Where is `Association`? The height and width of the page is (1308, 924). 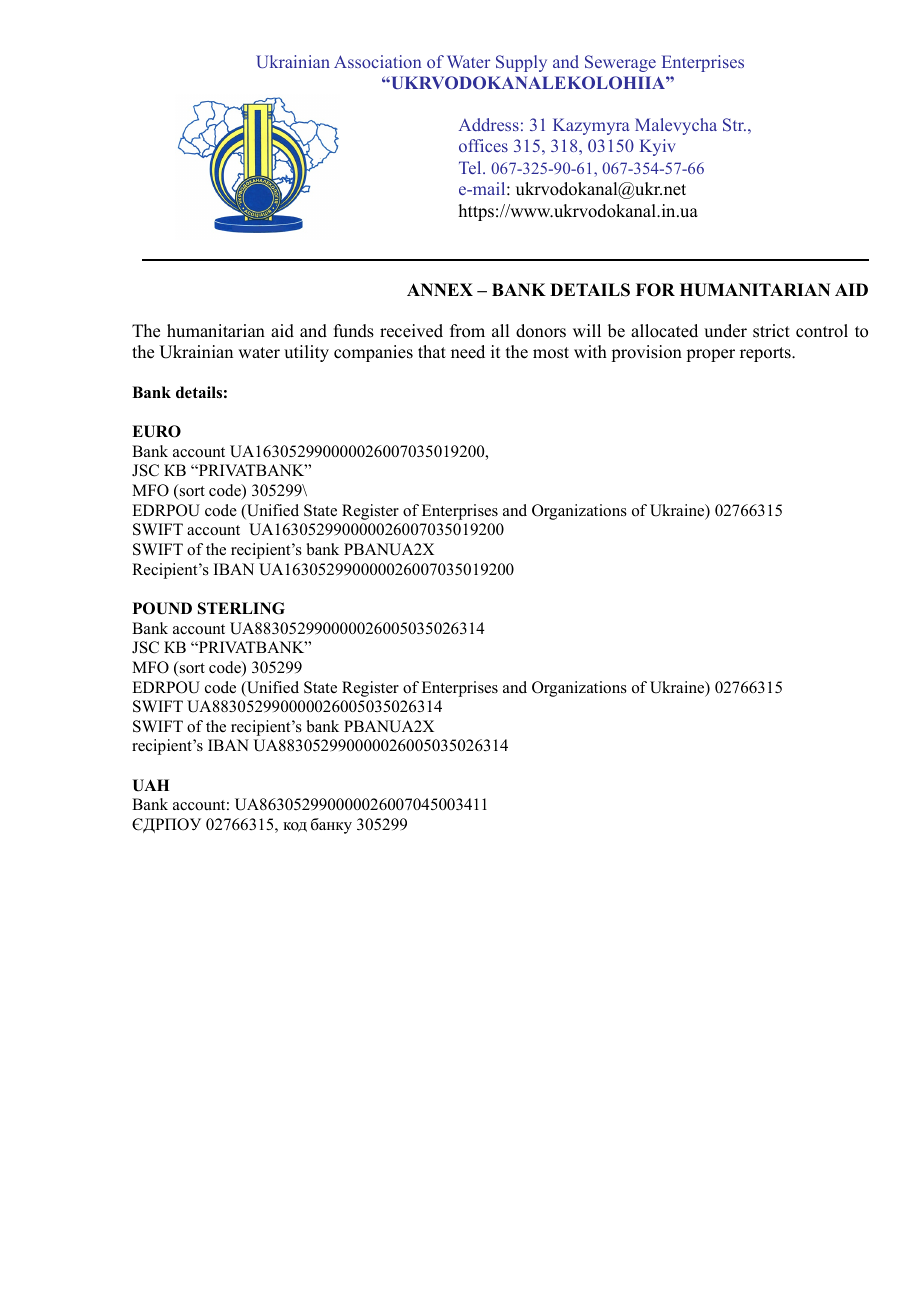
Association is located at coordinates (377, 61).
